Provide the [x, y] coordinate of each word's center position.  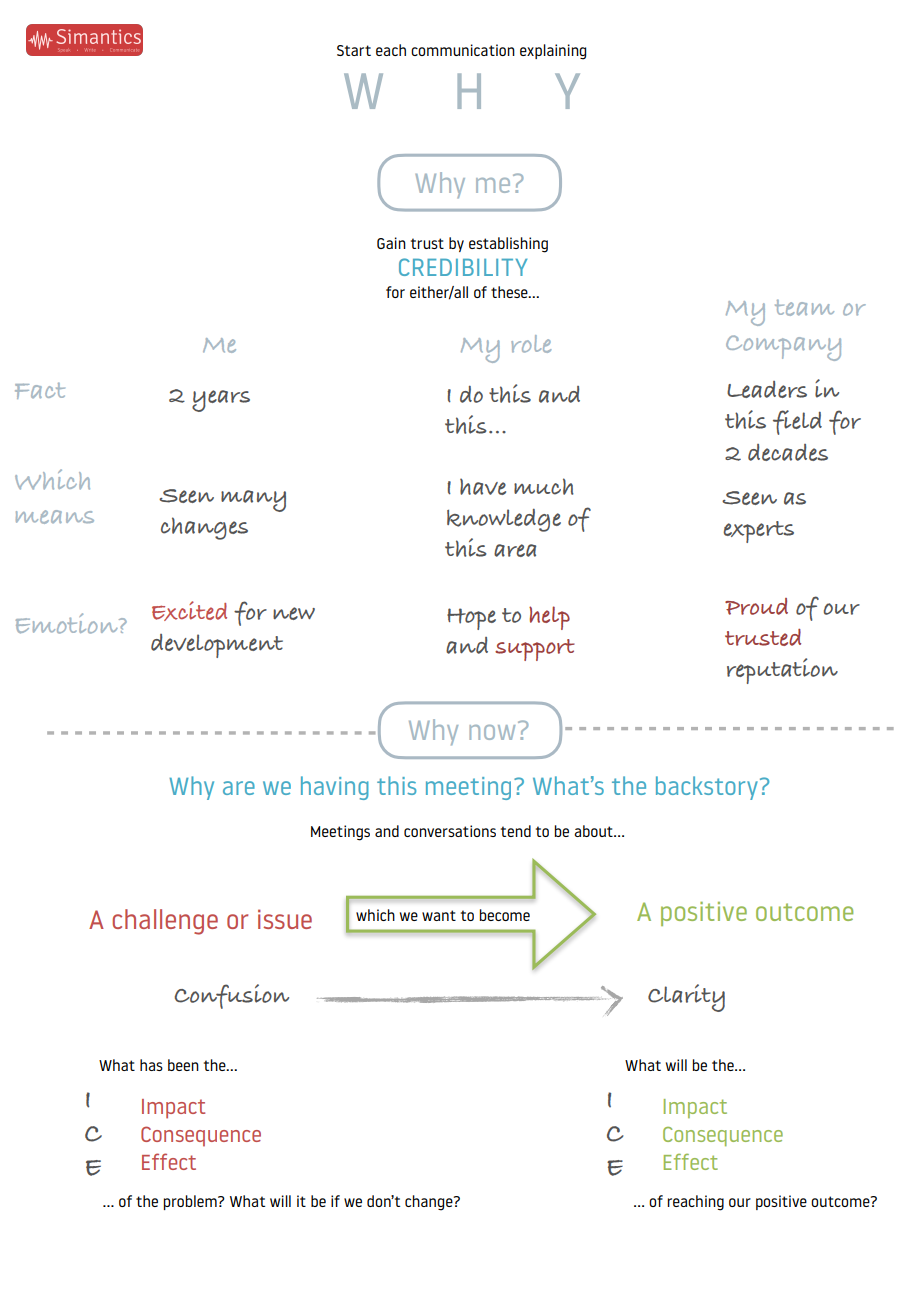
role [531, 344]
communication [463, 50]
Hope [471, 619]
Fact [40, 390]
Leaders [767, 389]
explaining [553, 52]
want [439, 915]
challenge [165, 922]
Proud [756, 606]
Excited [189, 611]
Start [354, 50]
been [183, 1065]
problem [191, 1202]
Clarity [686, 998]
